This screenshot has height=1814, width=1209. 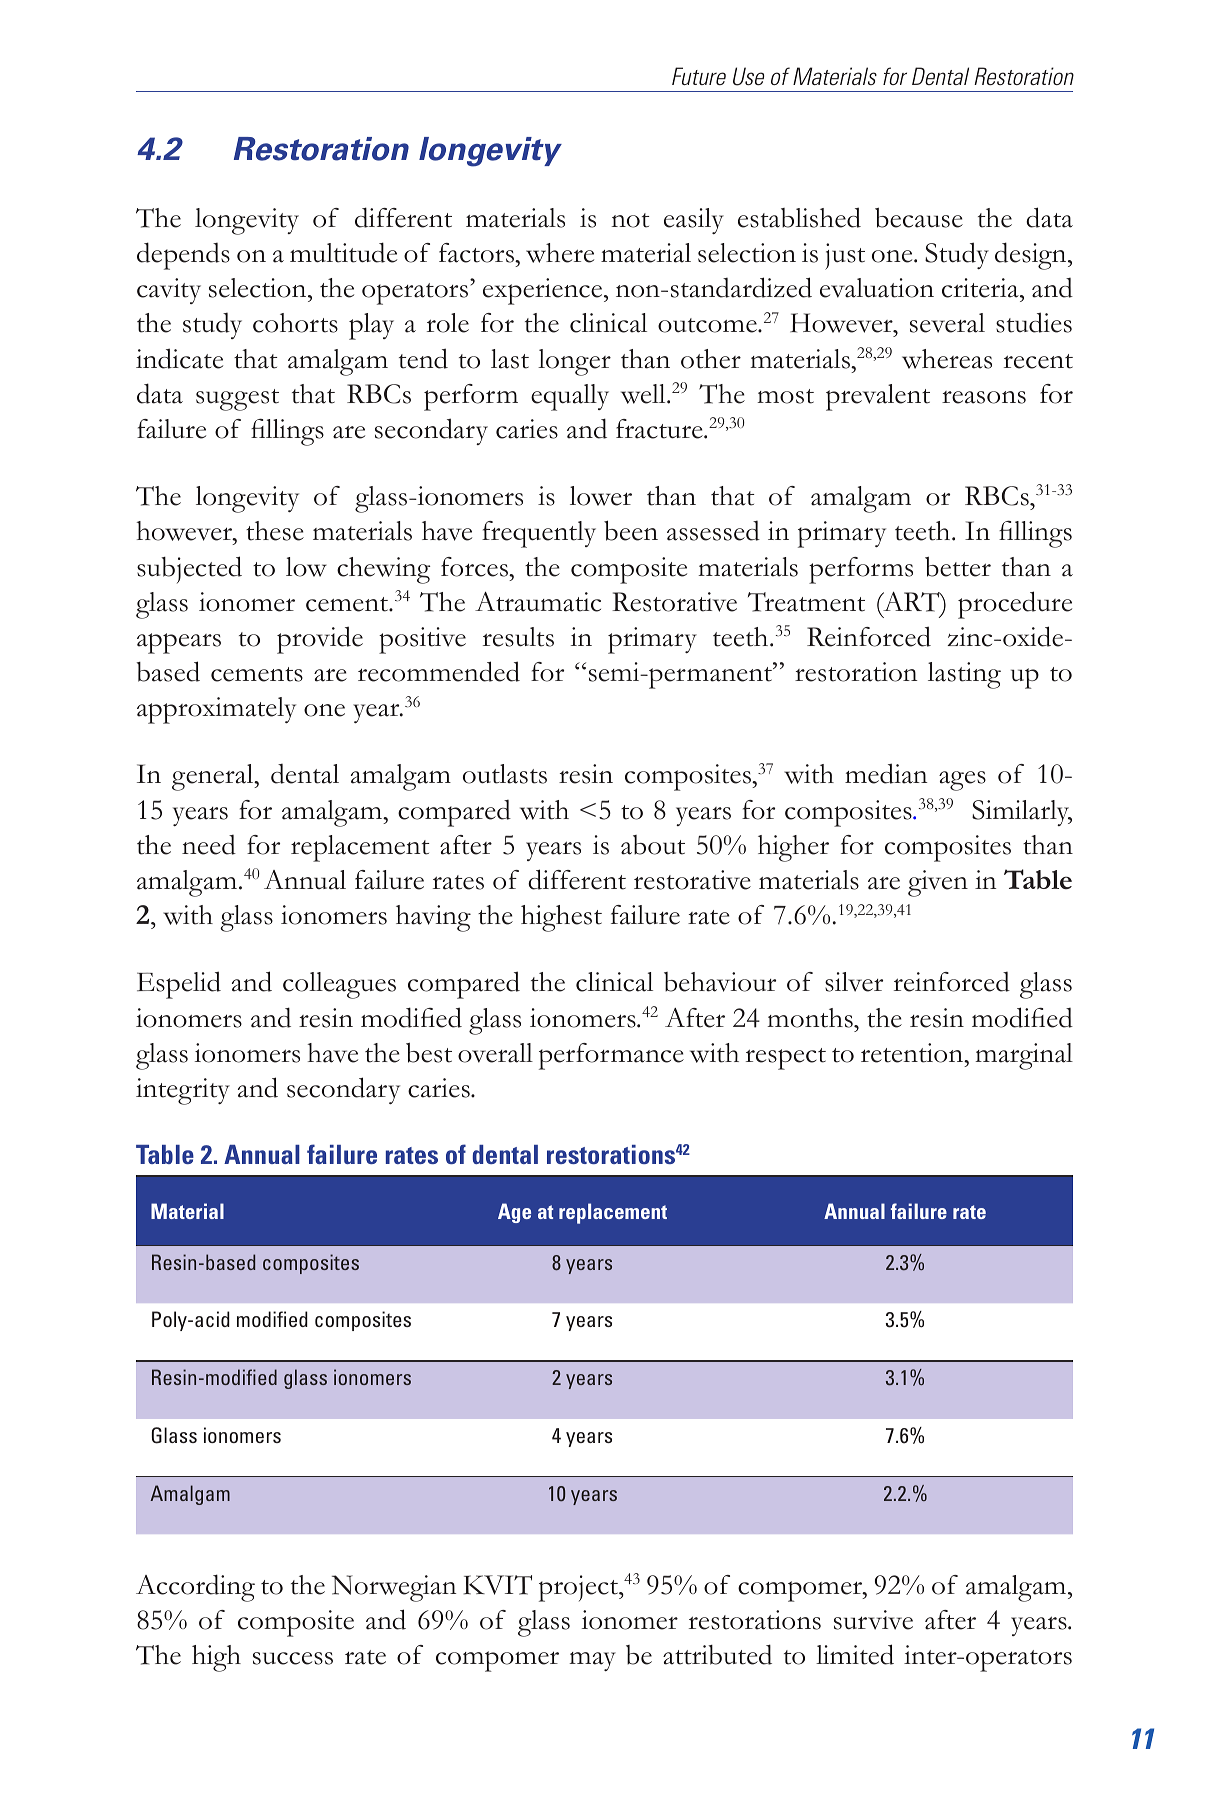 I want to click on about, so click(x=653, y=845).
